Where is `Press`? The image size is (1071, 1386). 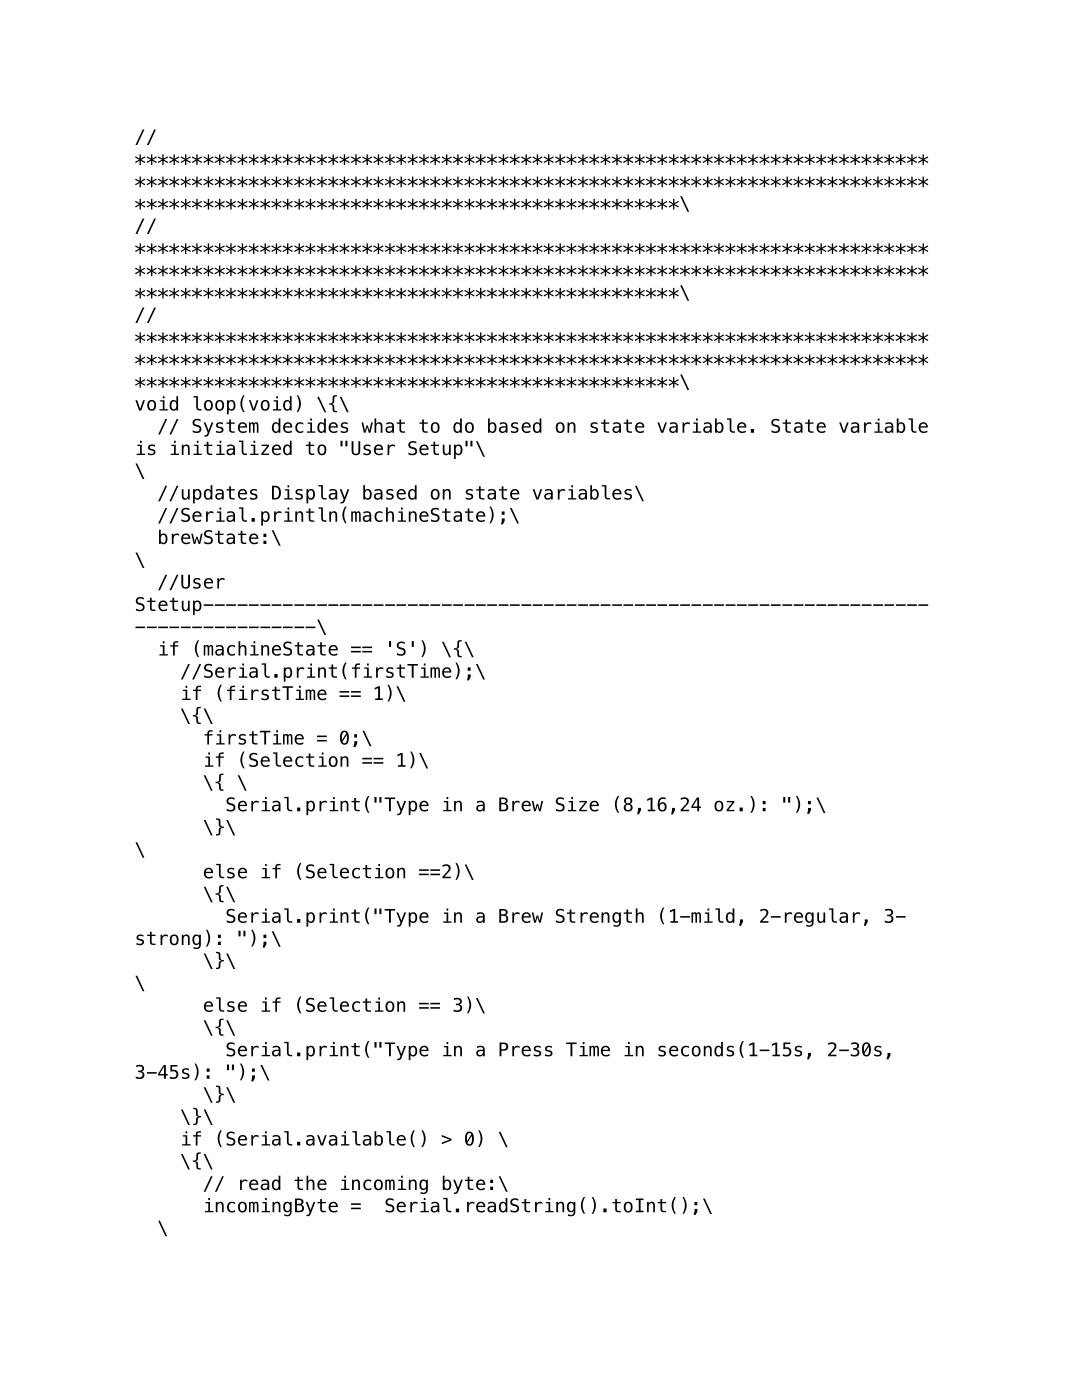 Press is located at coordinates (526, 1049).
